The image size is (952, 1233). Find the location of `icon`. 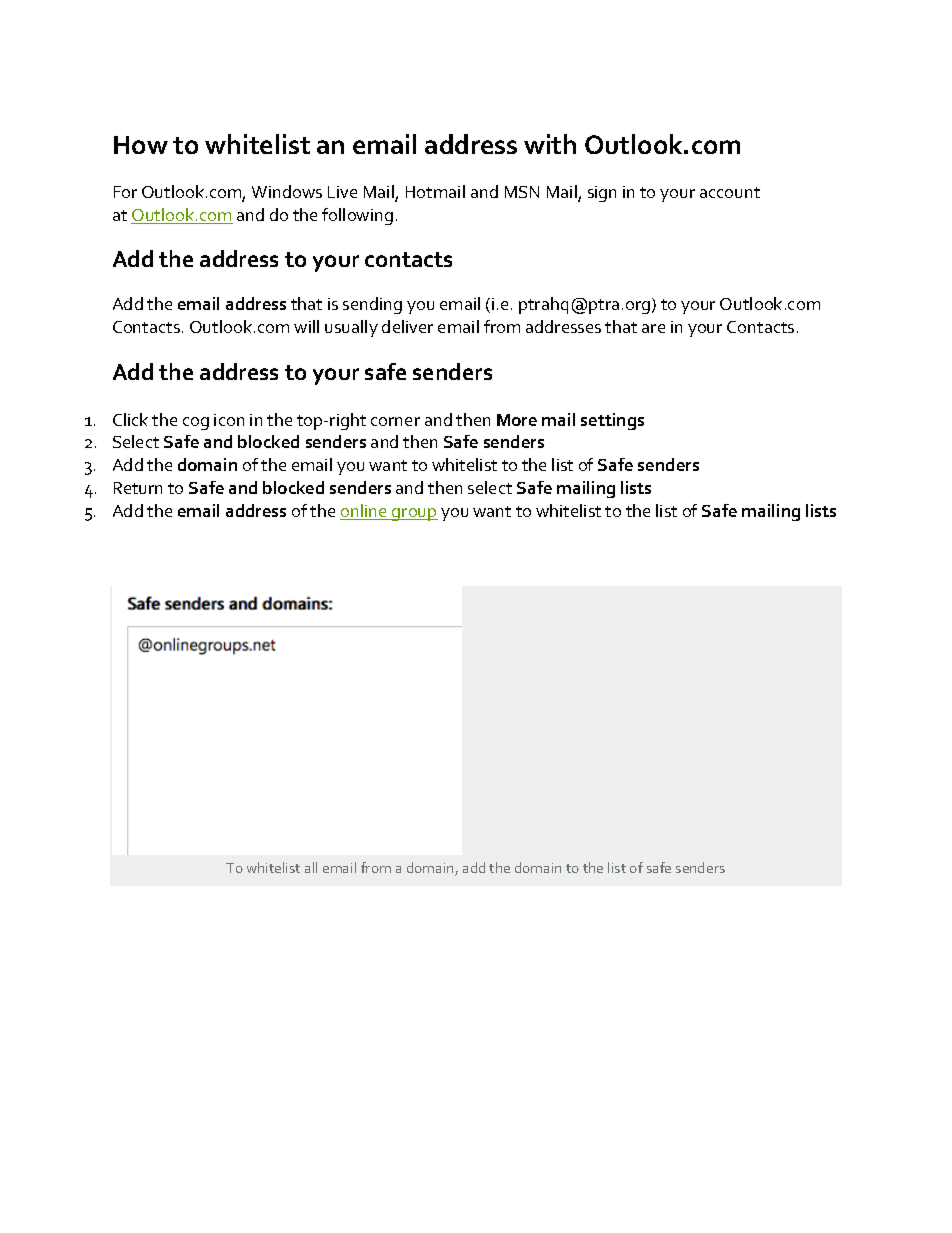

icon is located at coordinates (229, 420).
